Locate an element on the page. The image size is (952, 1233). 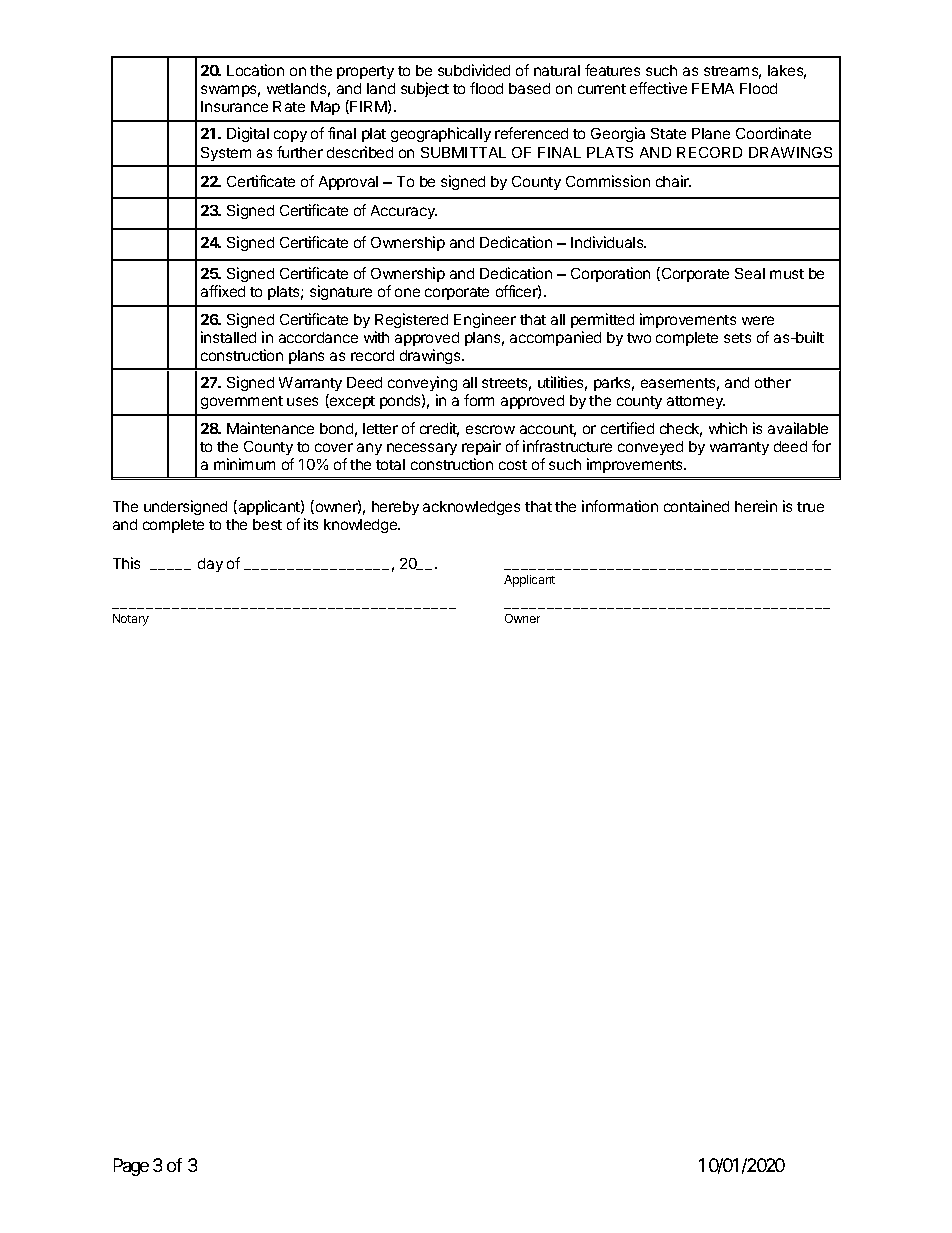
Page is located at coordinates (131, 1167).
